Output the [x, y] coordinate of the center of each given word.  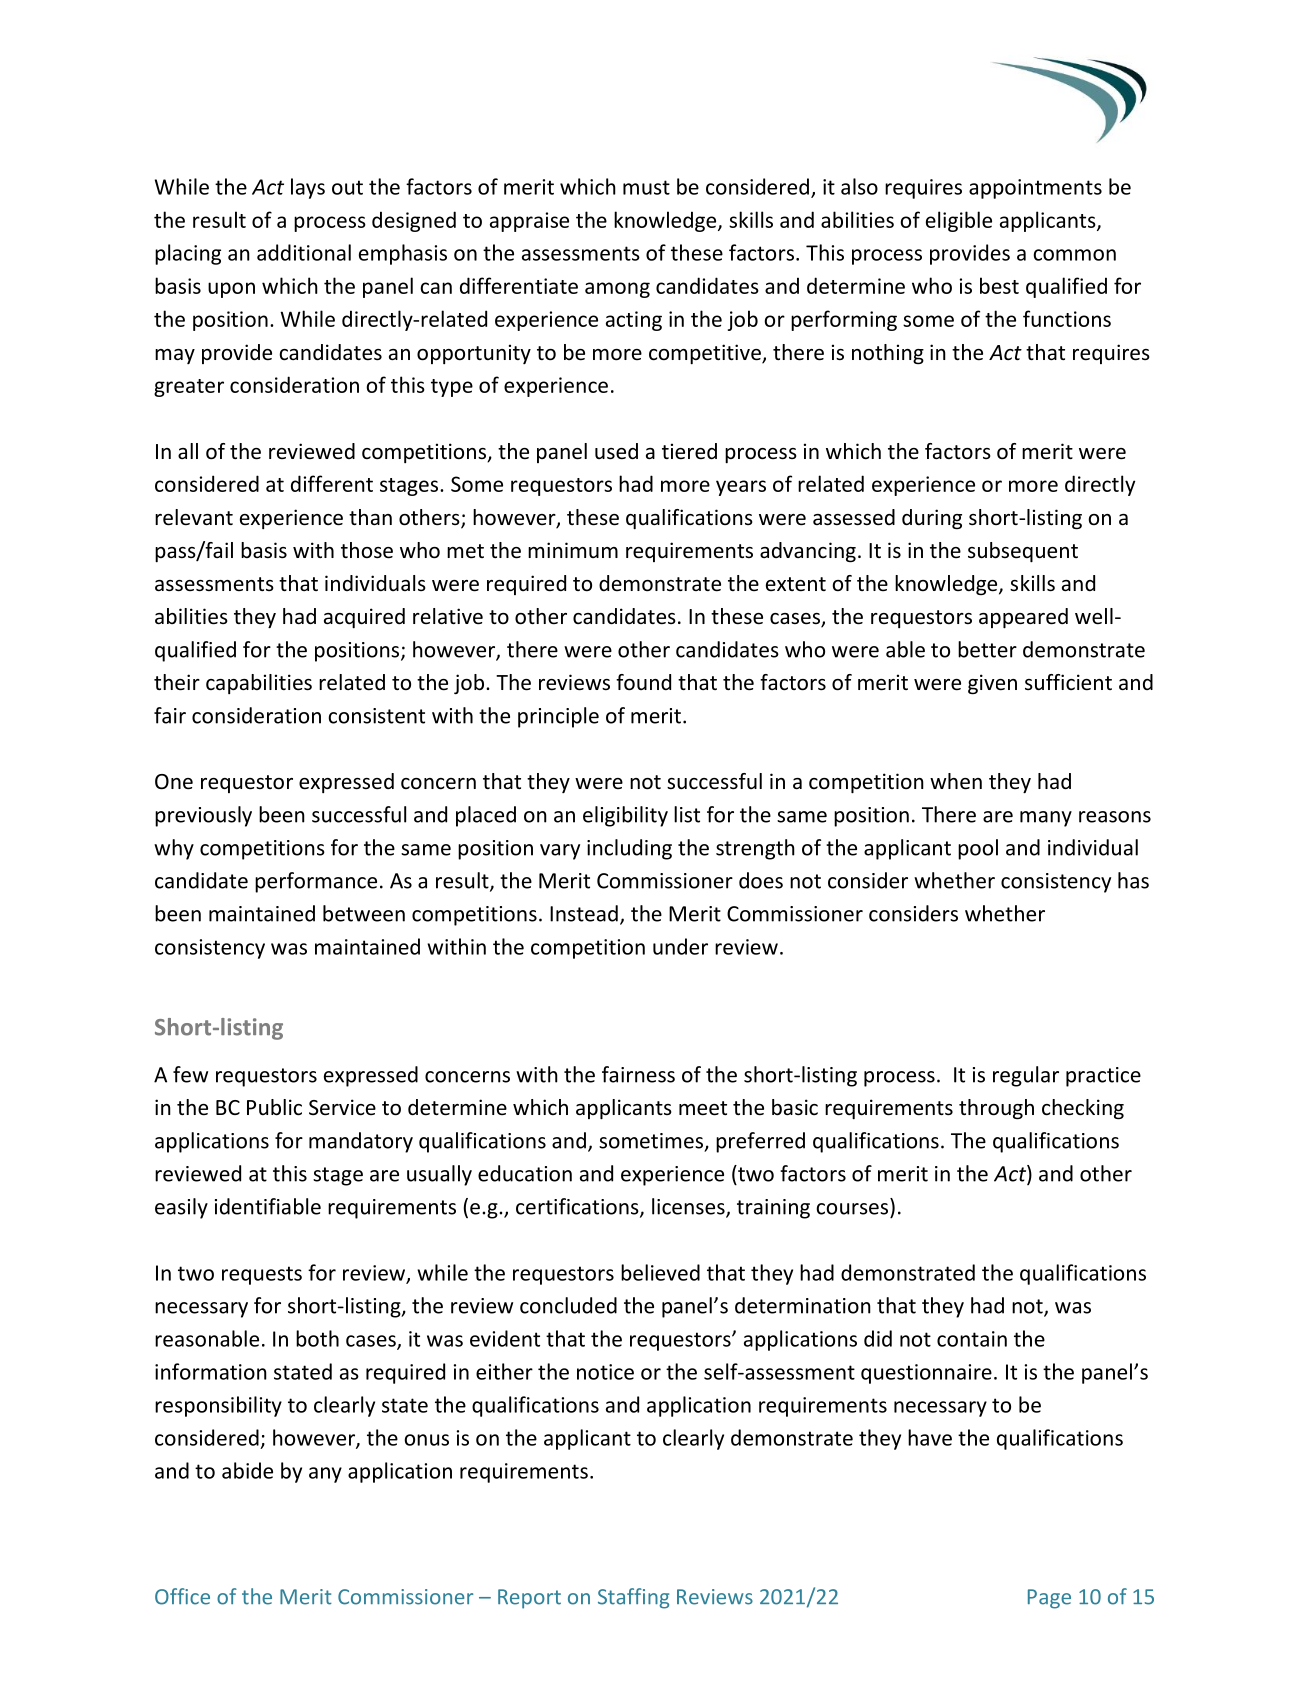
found [643, 682]
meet [703, 1108]
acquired [364, 618]
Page [1049, 1599]
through [996, 1109]
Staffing [633, 1598]
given [992, 684]
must [646, 187]
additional [304, 252]
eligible [959, 221]
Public [274, 1107]
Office [182, 1596]
